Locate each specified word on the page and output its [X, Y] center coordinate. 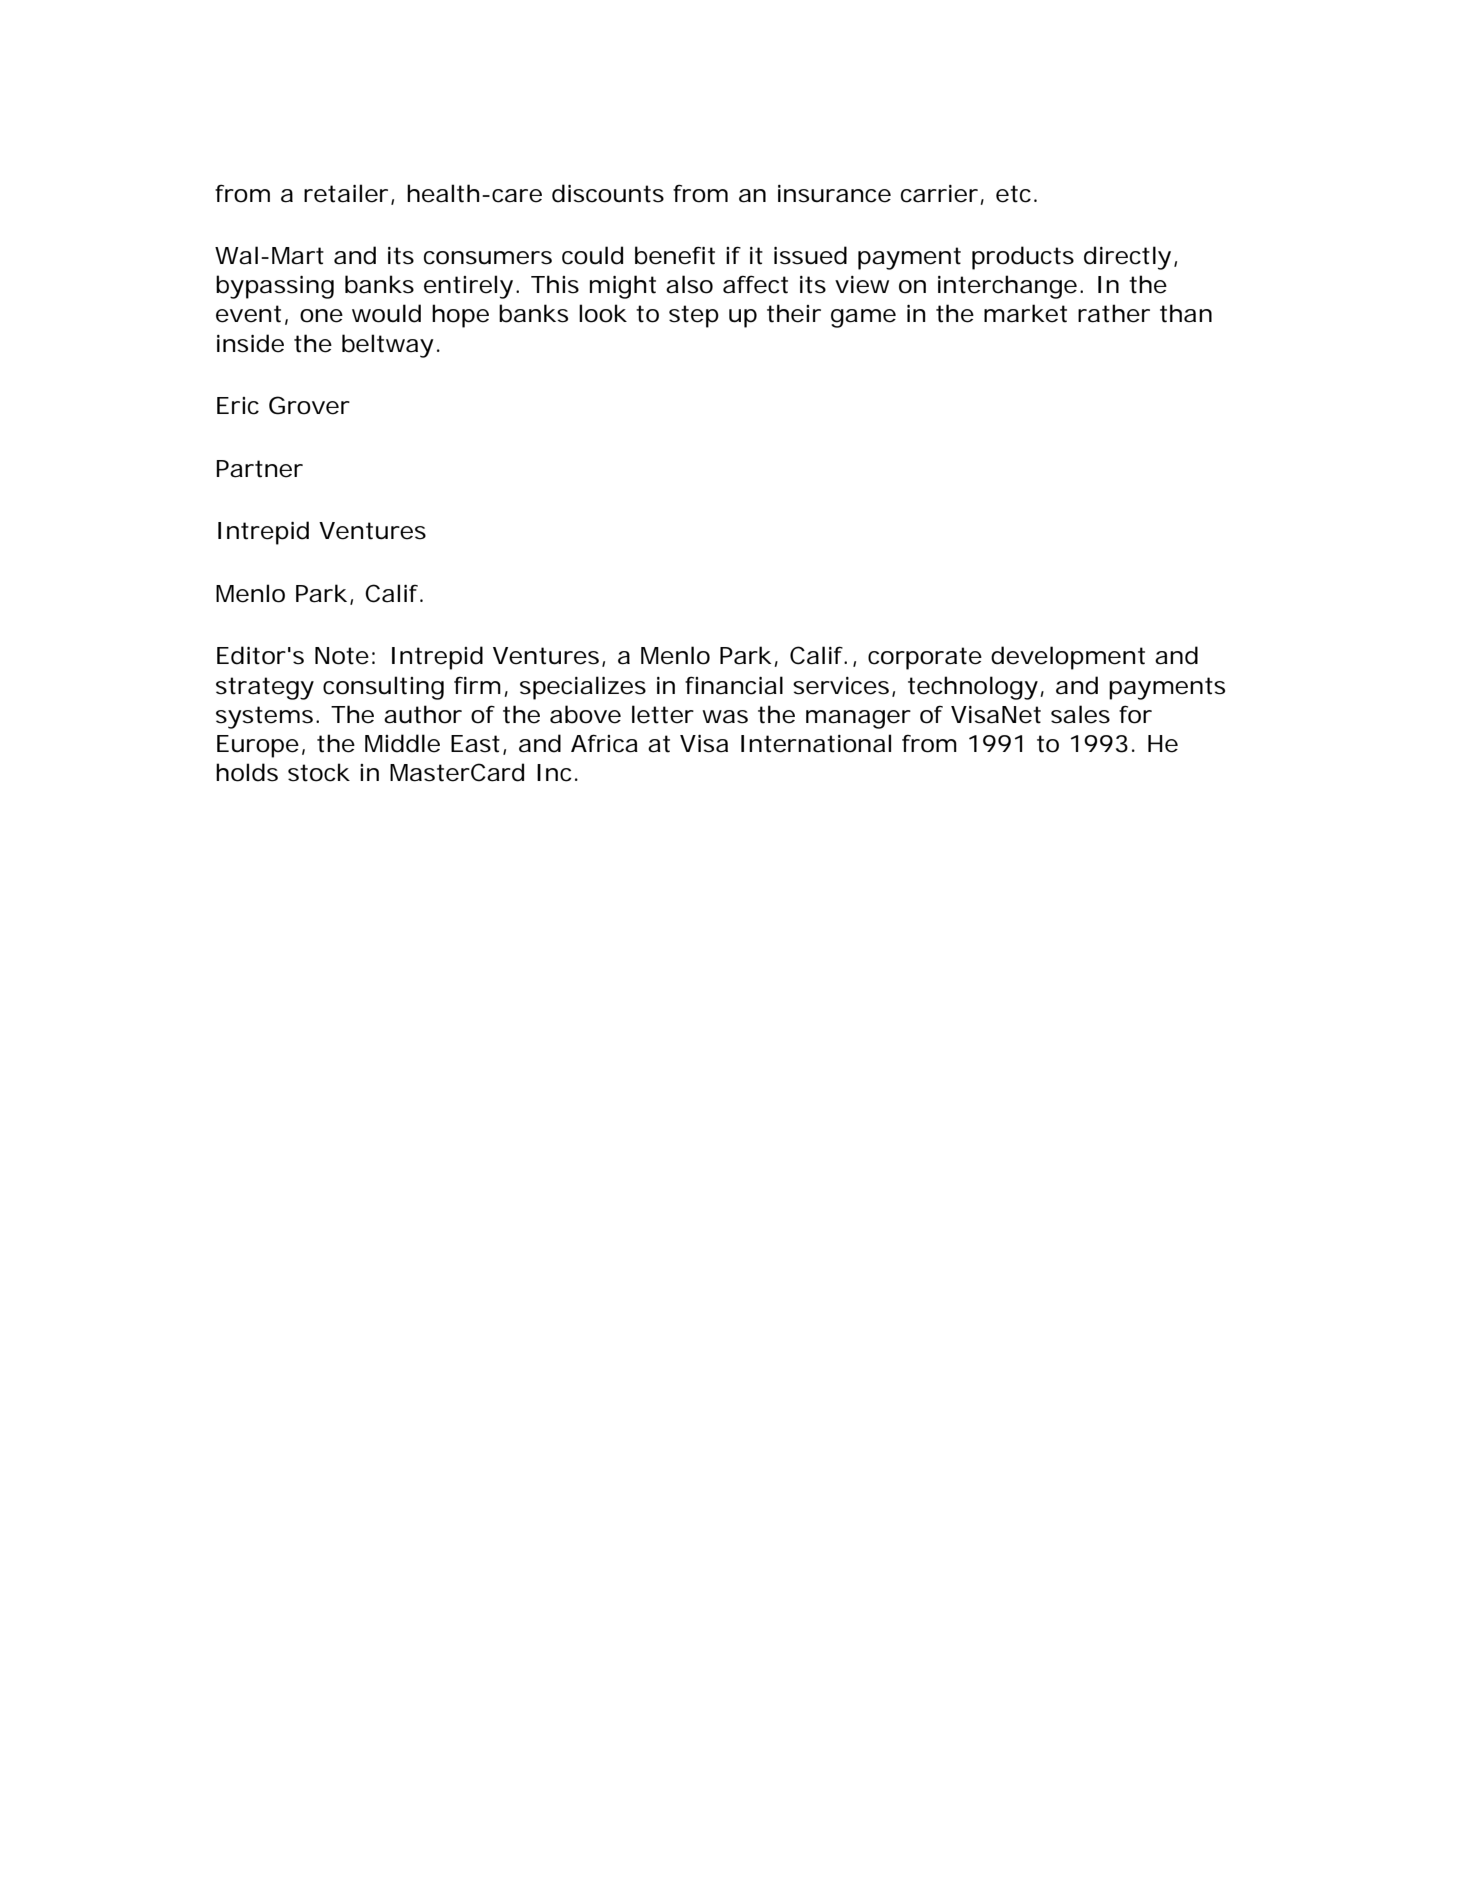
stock [319, 772]
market [1025, 313]
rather [1114, 313]
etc [1013, 194]
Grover [309, 405]
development [1068, 658]
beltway [388, 346]
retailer [346, 193]
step [694, 316]
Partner [259, 469]
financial [734, 685]
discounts [608, 193]
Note [342, 656]
